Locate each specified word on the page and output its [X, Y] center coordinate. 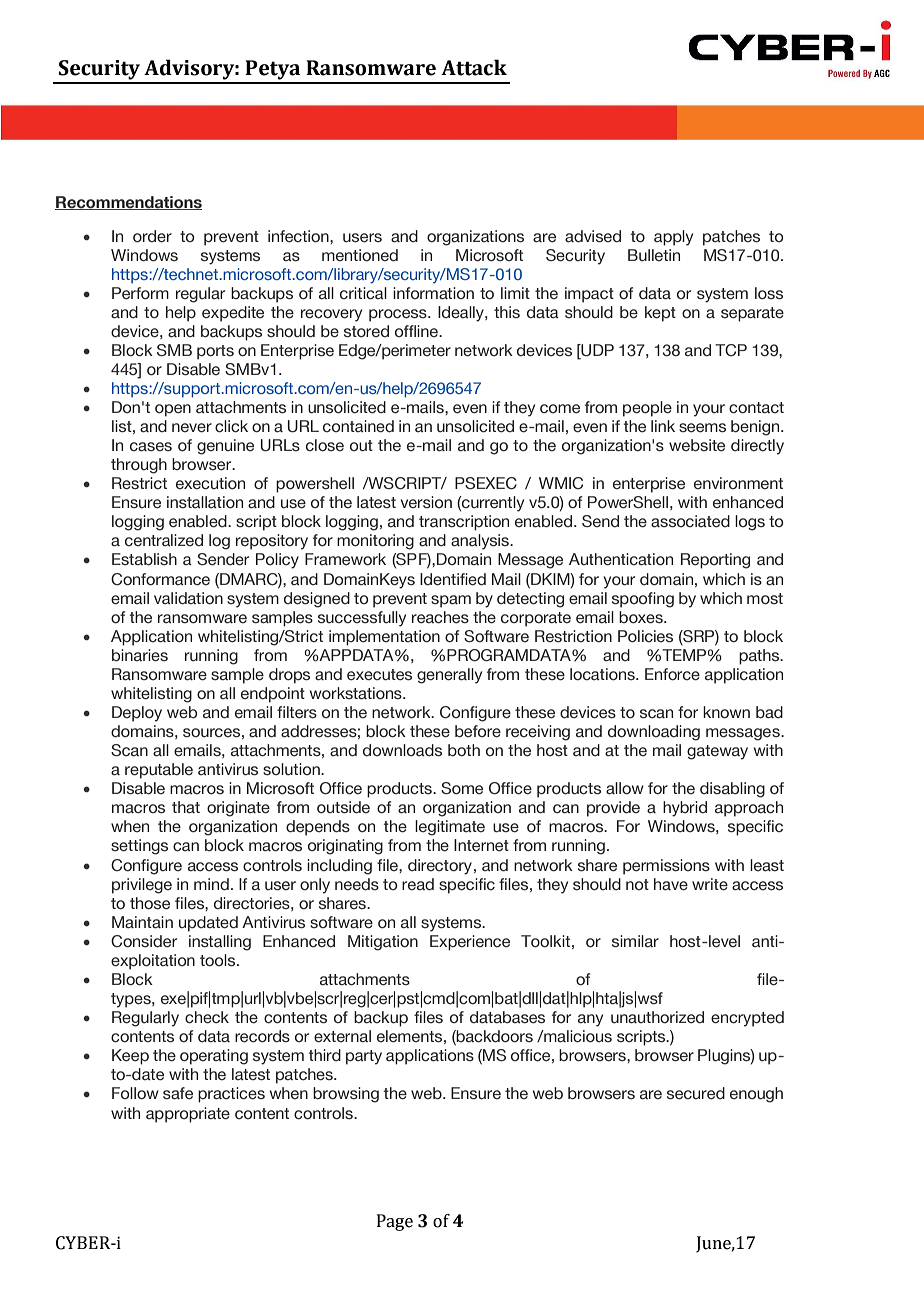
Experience [470, 943]
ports [215, 352]
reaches [440, 617]
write [710, 884]
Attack [474, 67]
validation [188, 598]
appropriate [188, 1115]
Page [395, 1222]
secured [696, 1093]
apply [673, 238]
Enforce [672, 674]
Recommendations [128, 203]
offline [417, 331]
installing [220, 943]
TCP [731, 350]
